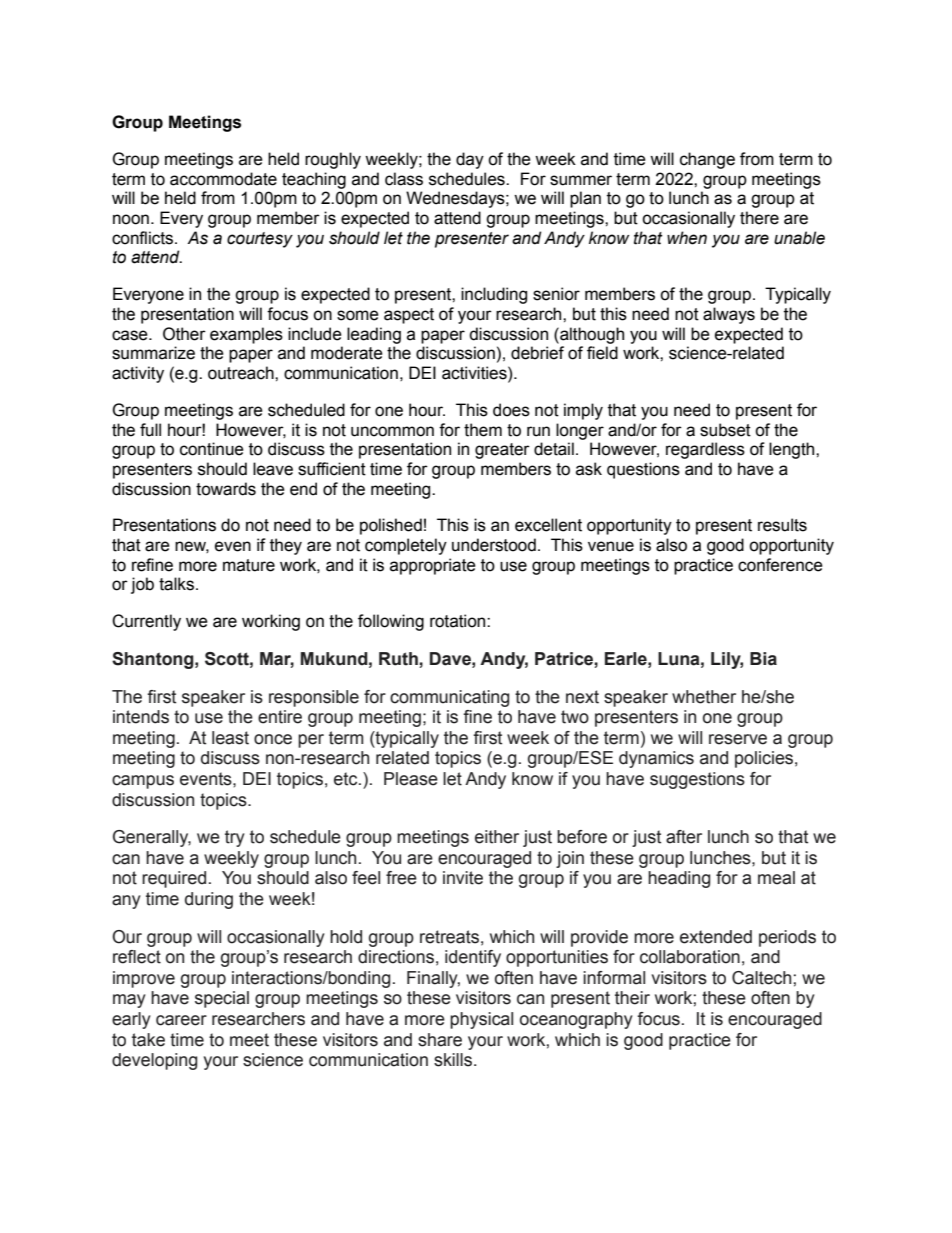  Describe the element at coordinates (404, 179) in the screenshot. I see `class` at that location.
